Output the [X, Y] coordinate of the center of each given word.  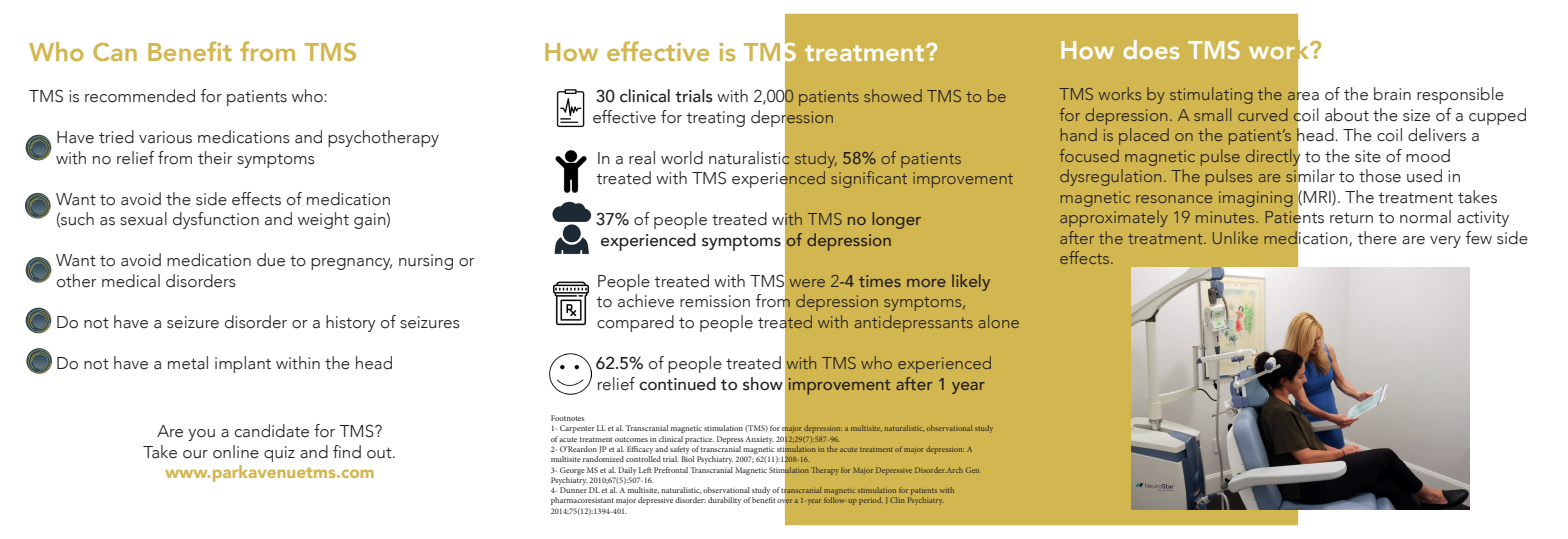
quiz [279, 454]
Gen [972, 470]
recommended [140, 96]
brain [1392, 94]
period [871, 501]
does [1151, 49]
